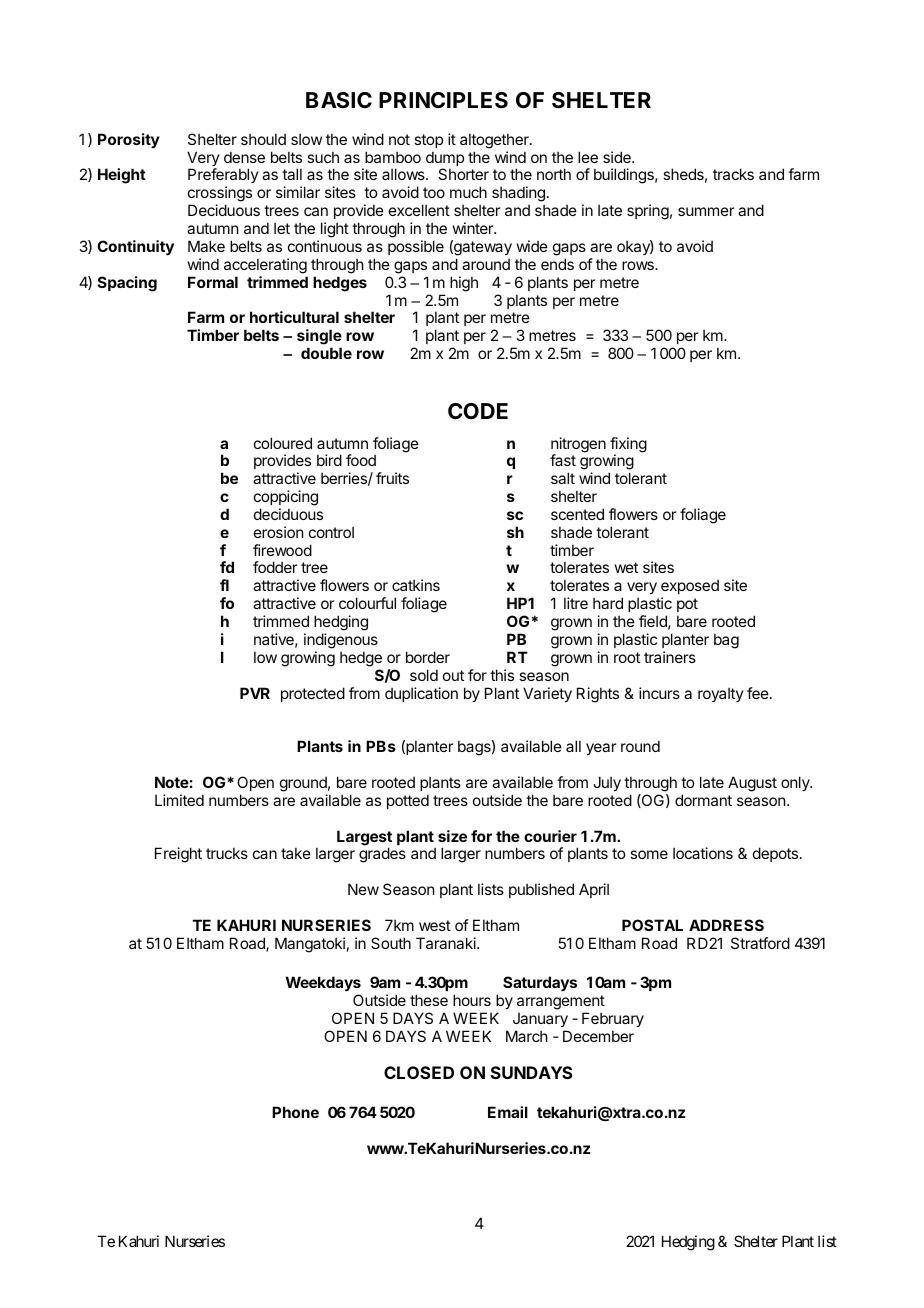 The height and width of the document is (1308, 924). Describe the element at coordinates (408, 801) in the document. I see `potted` at that location.
